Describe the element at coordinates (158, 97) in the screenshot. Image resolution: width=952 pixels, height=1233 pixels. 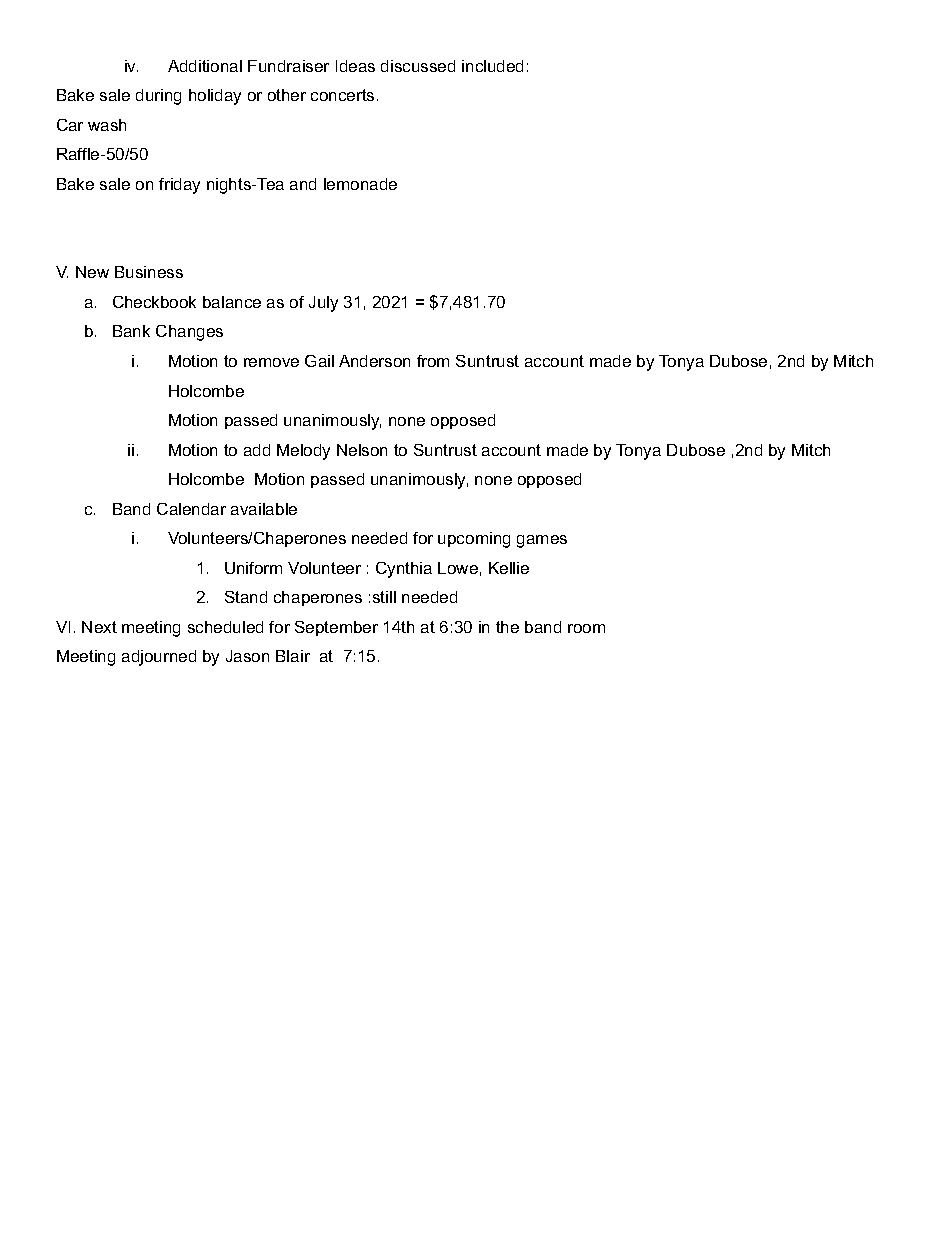
I see `during` at that location.
